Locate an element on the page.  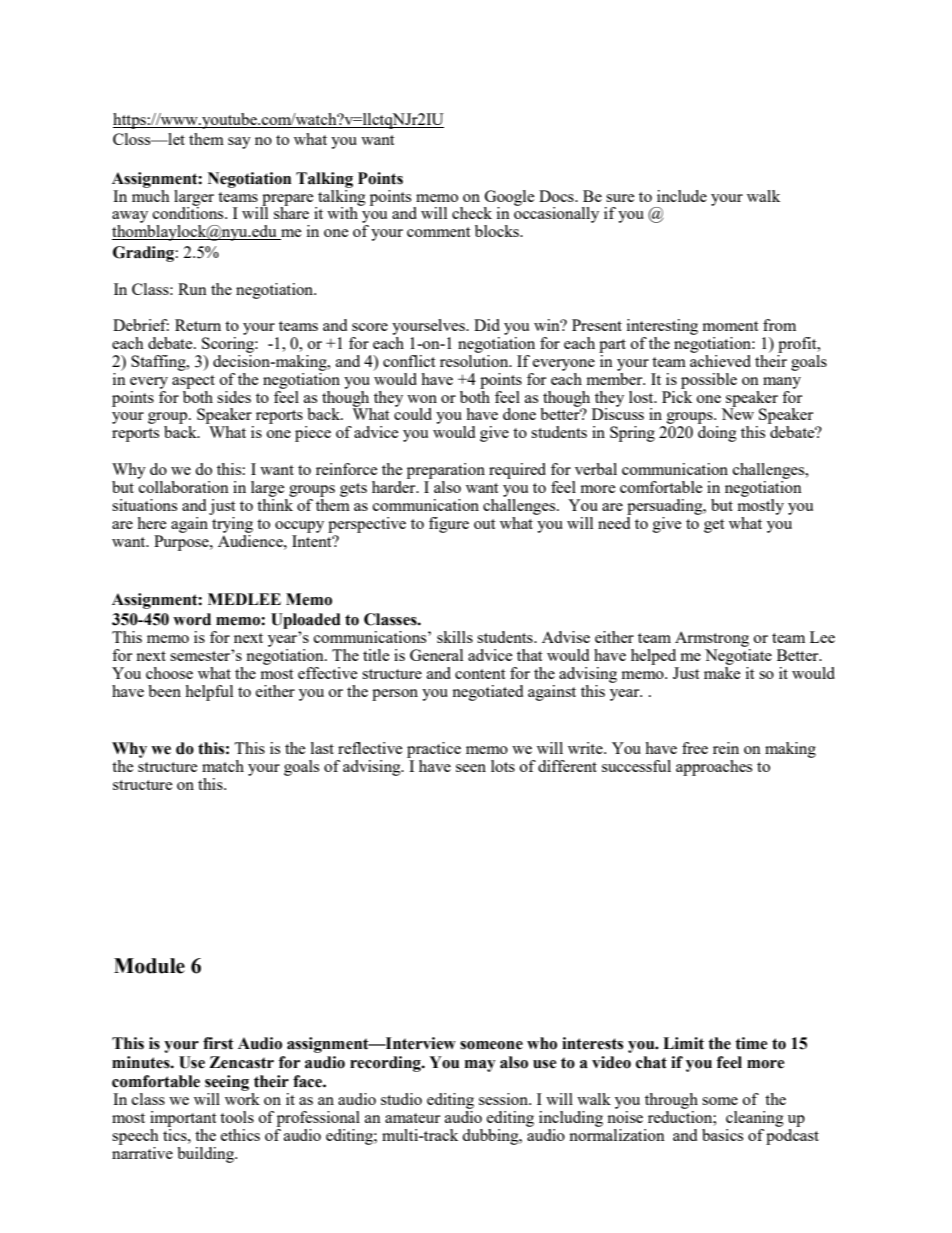
say is located at coordinates (239, 143).
